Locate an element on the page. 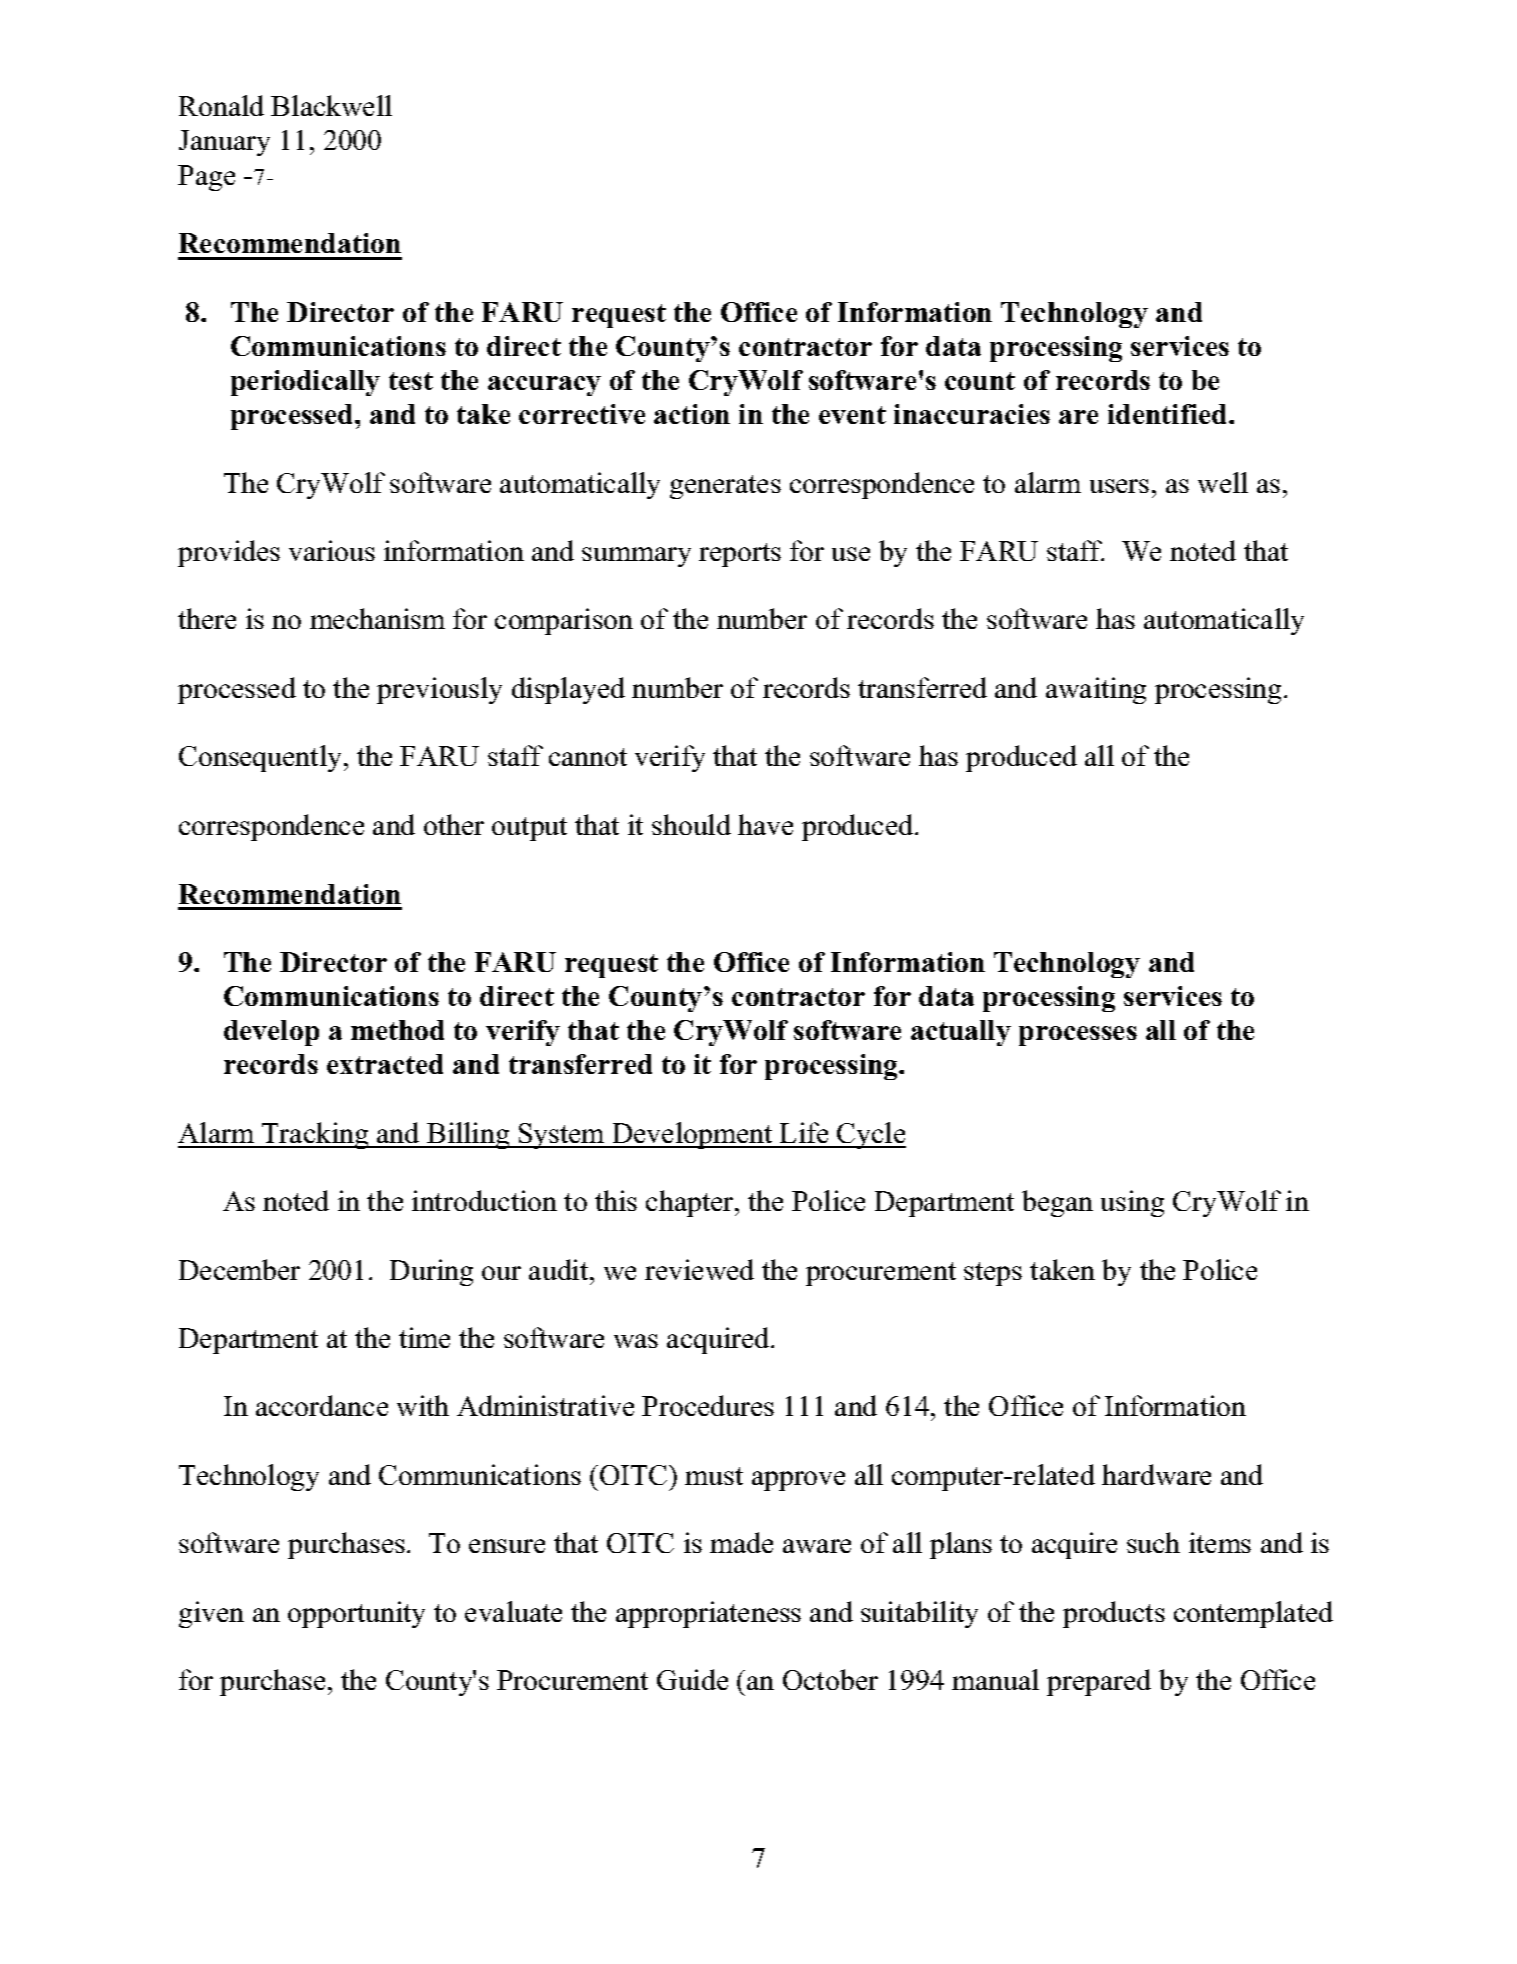 The image size is (1517, 1964). identified is located at coordinates (1169, 414).
